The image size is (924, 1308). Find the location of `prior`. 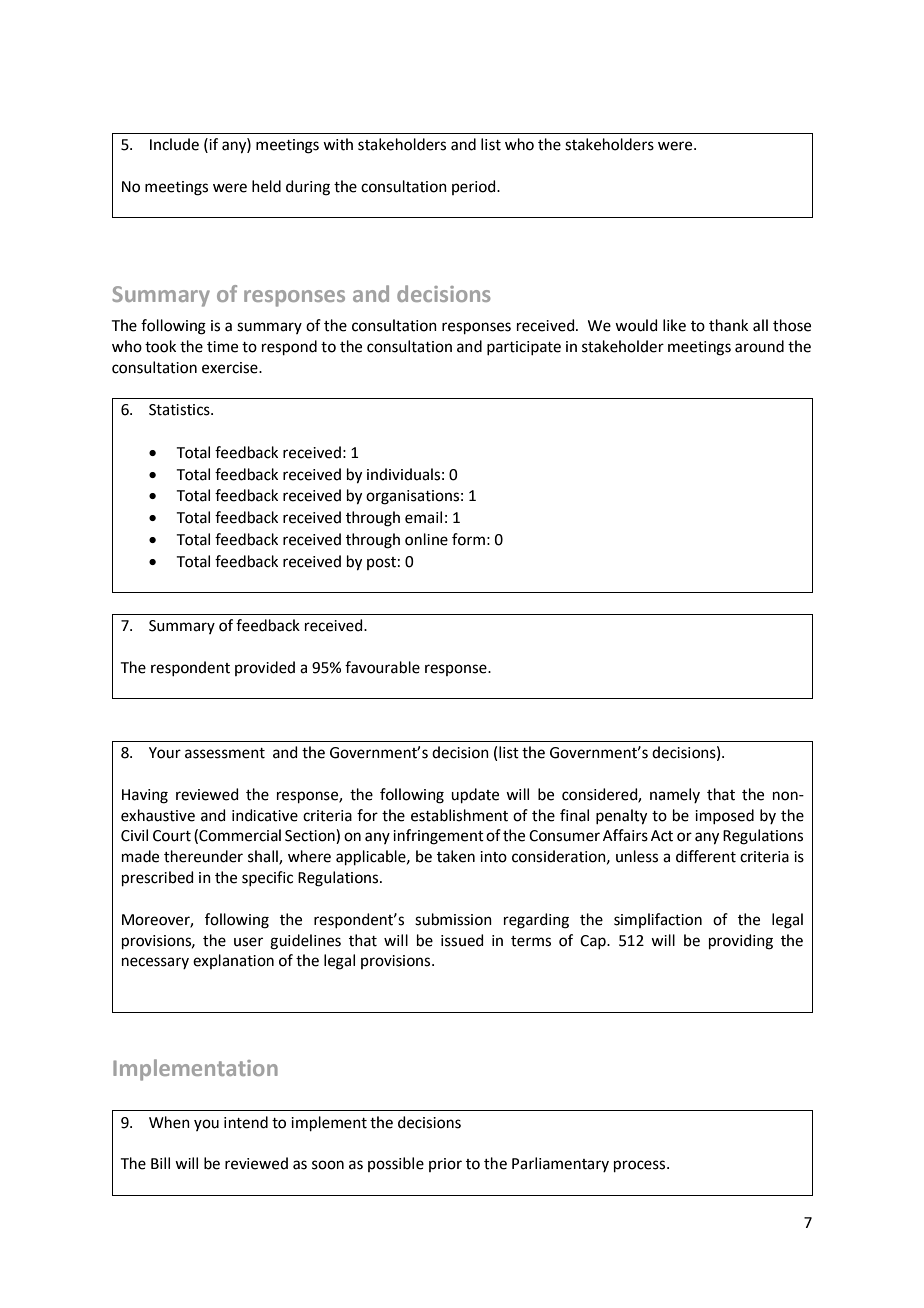

prior is located at coordinates (445, 1165).
